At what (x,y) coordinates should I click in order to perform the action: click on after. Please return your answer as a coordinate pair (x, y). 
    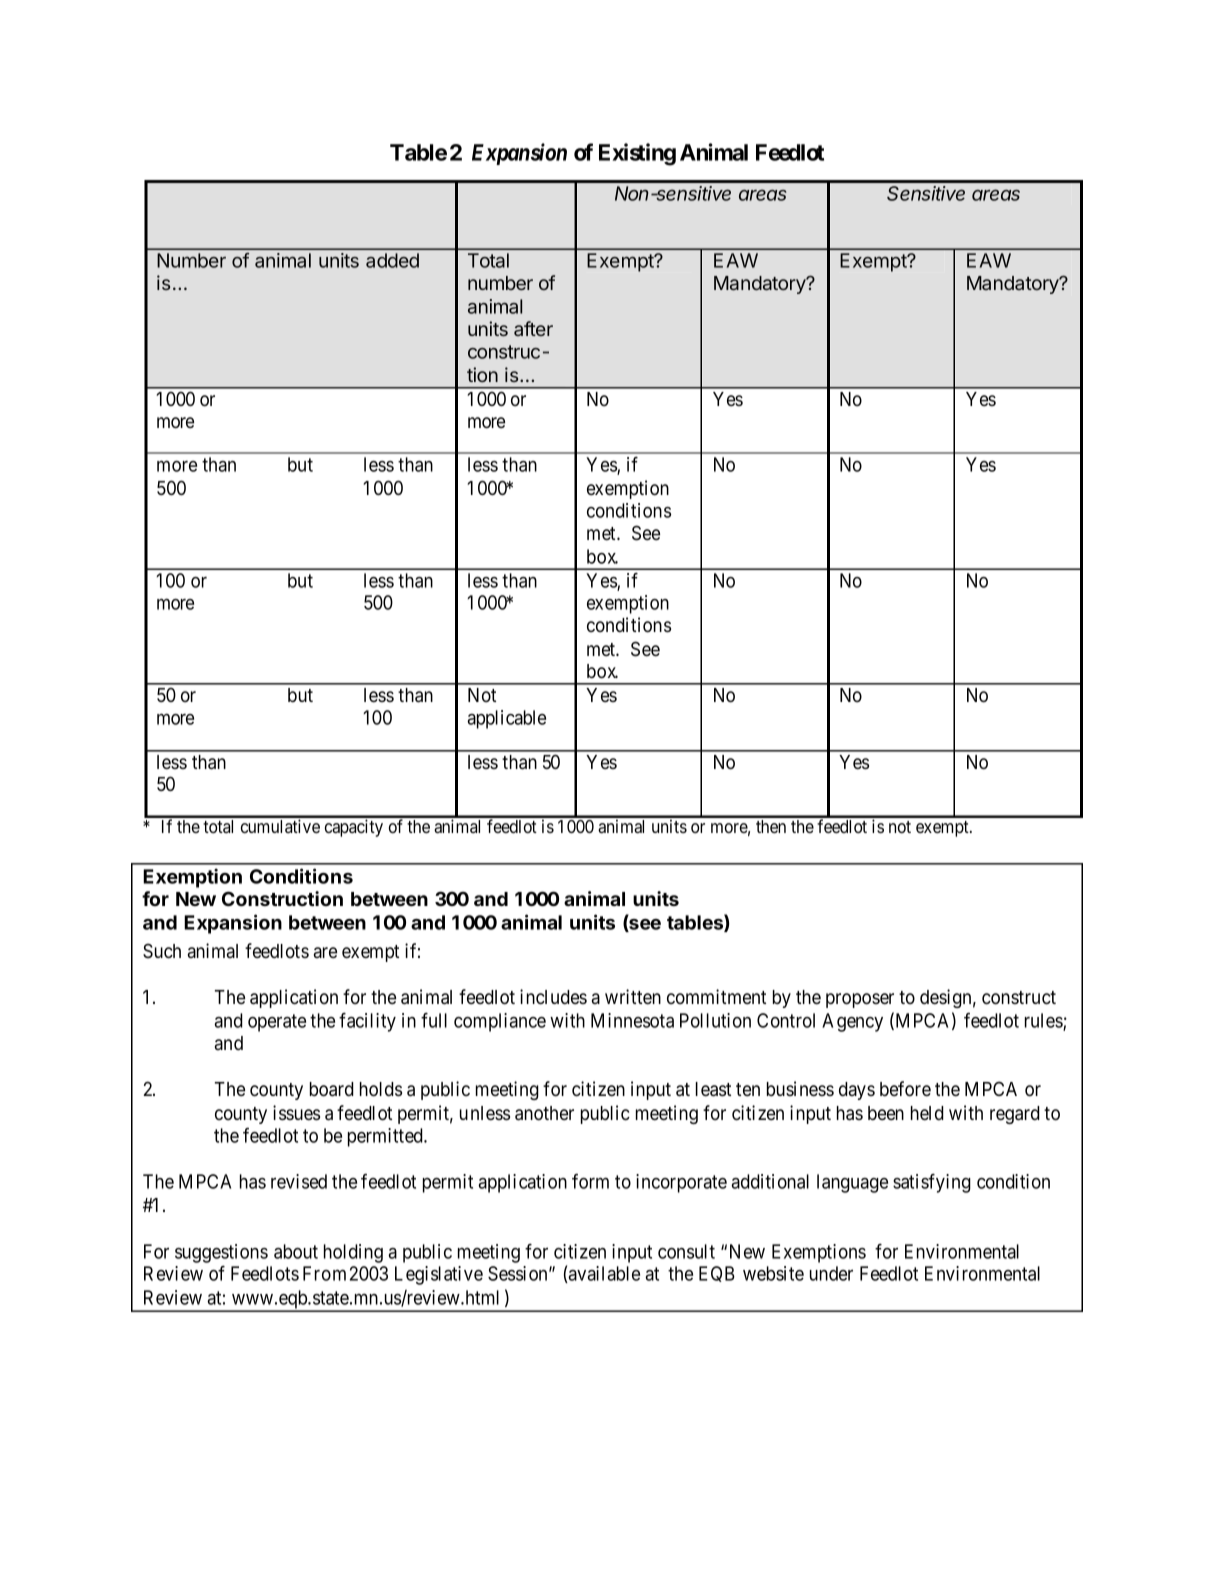
    Looking at the image, I should click on (533, 328).
